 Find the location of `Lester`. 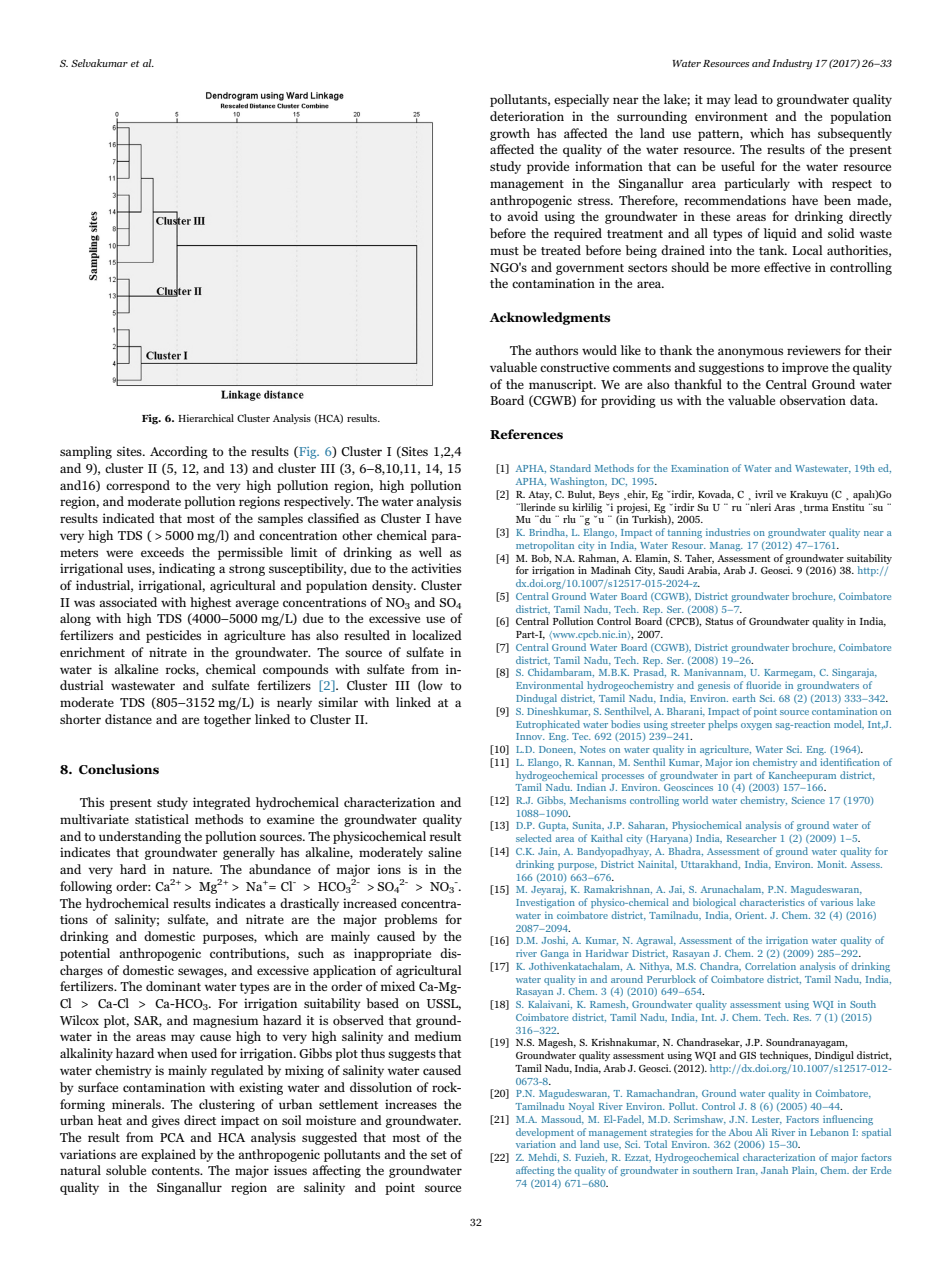

Lester is located at coordinates (767, 1120).
